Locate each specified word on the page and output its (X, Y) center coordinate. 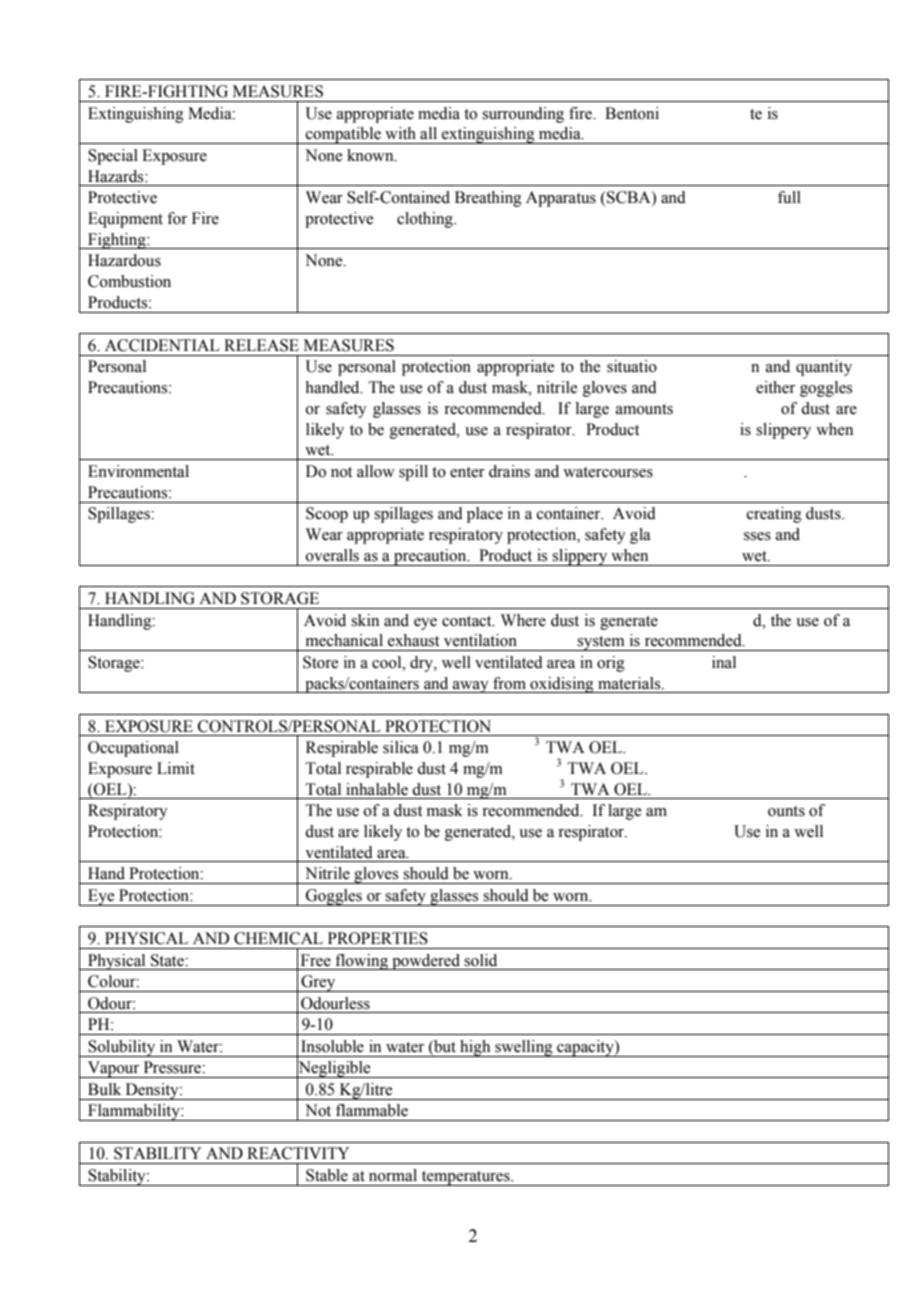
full (789, 197)
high (475, 1048)
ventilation (480, 640)
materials (630, 683)
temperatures (465, 1178)
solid (480, 960)
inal (724, 662)
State (168, 960)
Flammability (134, 1112)
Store (320, 662)
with (400, 133)
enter (467, 472)
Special (113, 157)
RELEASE (261, 345)
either (775, 387)
